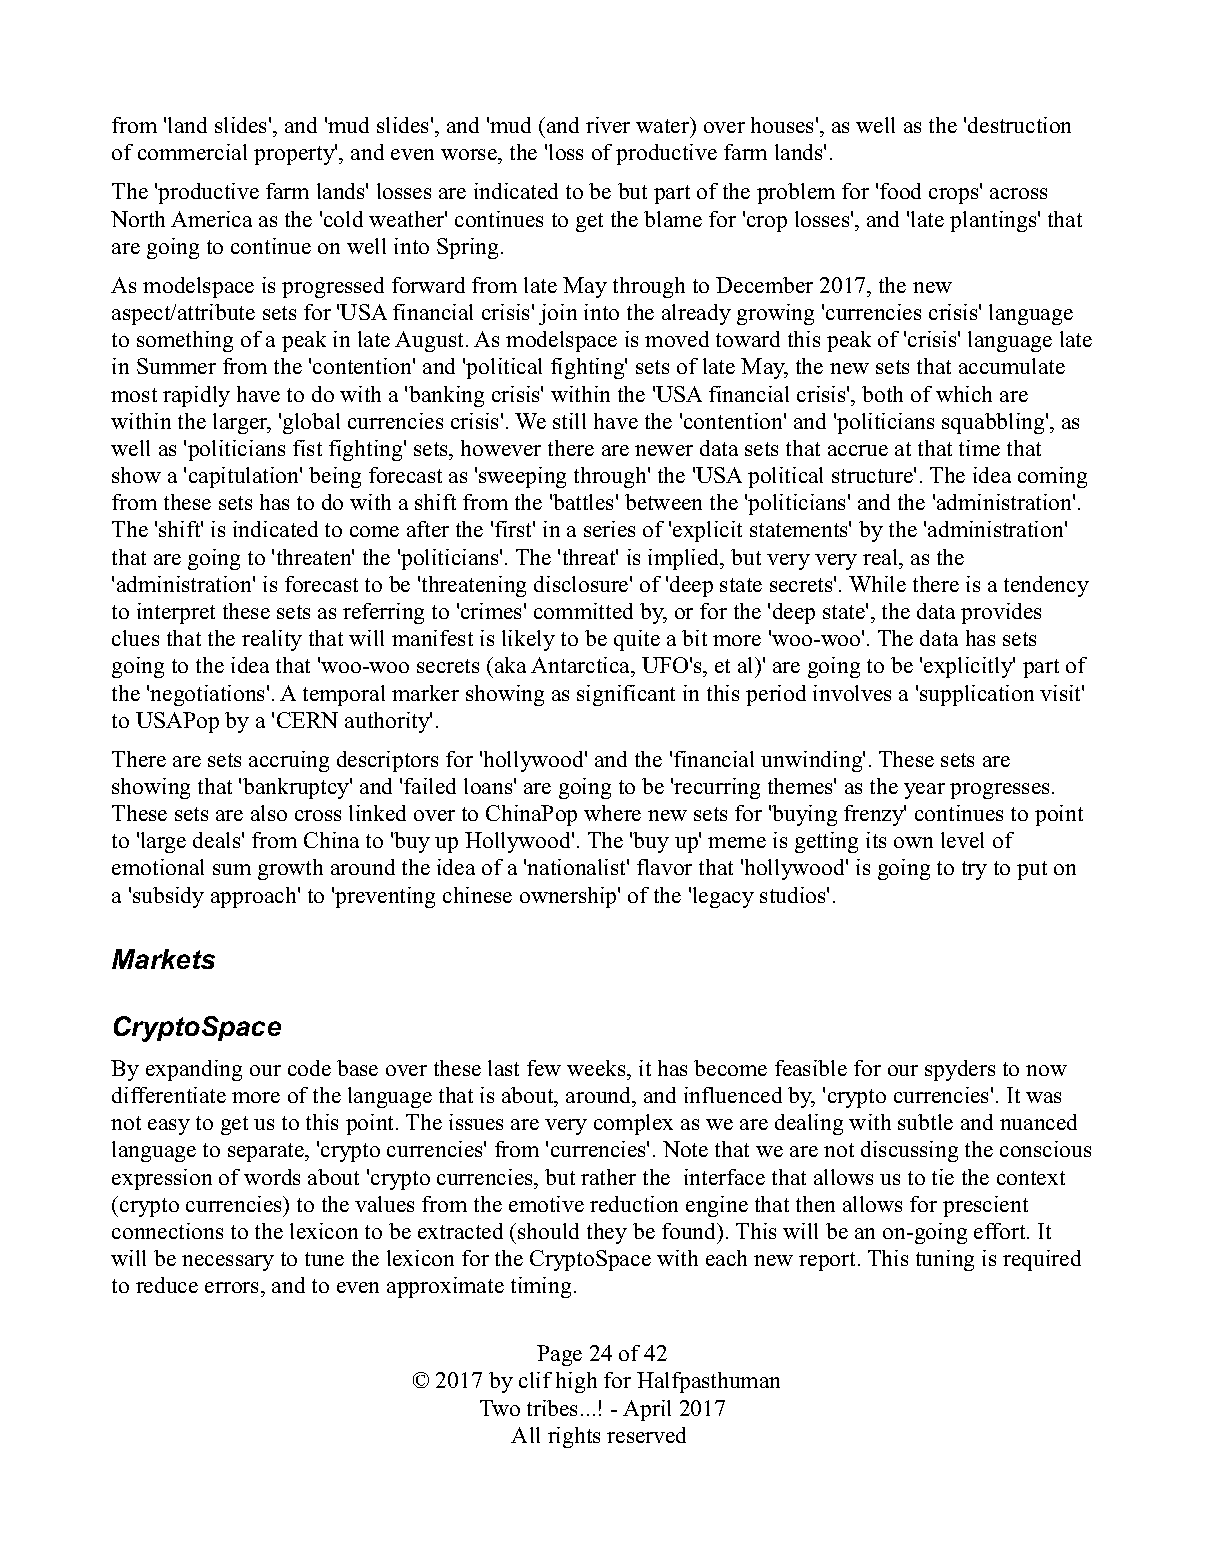 Image resolution: width=1205 pixels, height=1560 pixels. I want to click on river, so click(608, 125).
